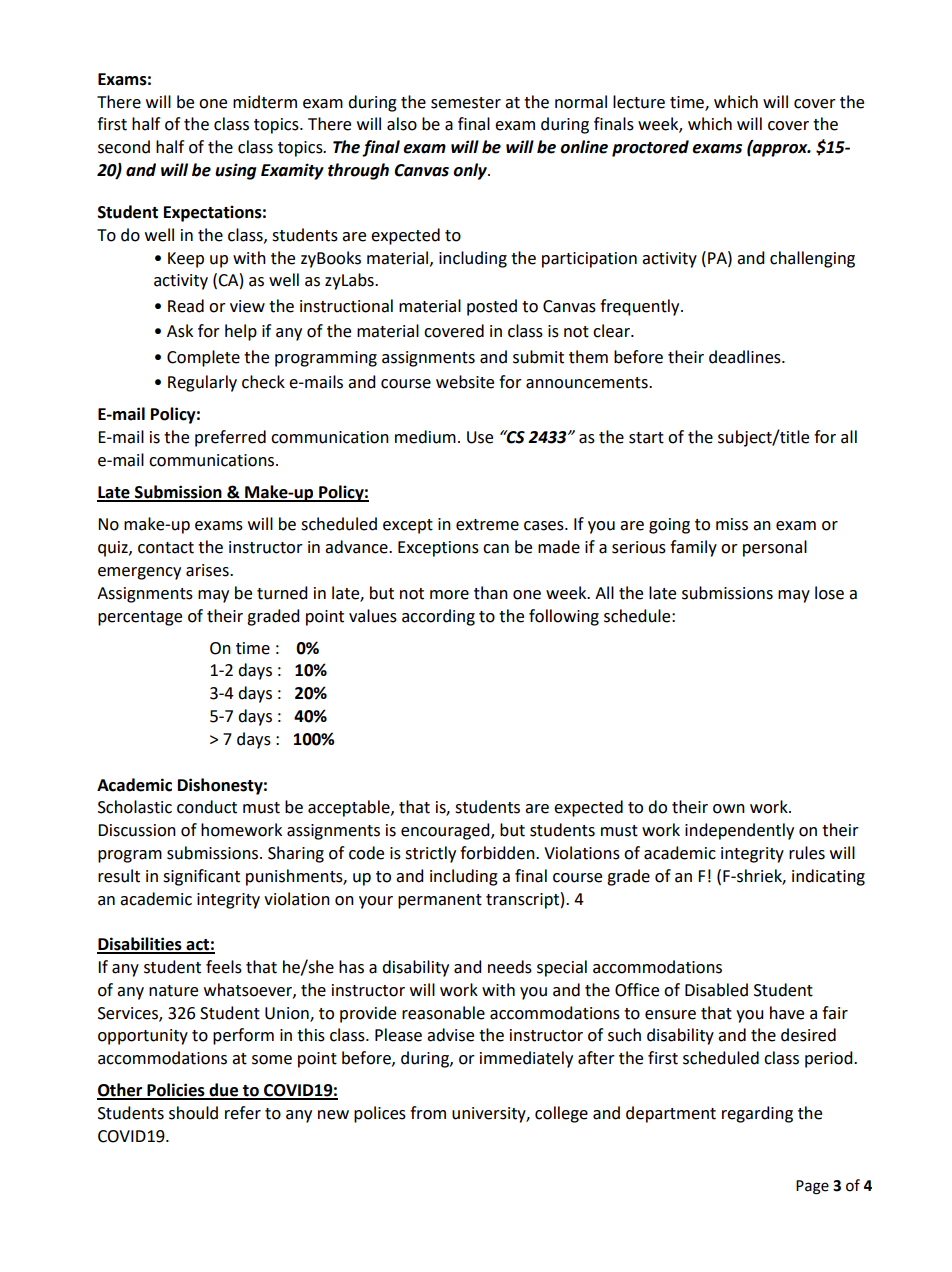 Image resolution: width=952 pixels, height=1272 pixels. Describe the element at coordinates (202, 383) in the image. I see `Regularly` at that location.
